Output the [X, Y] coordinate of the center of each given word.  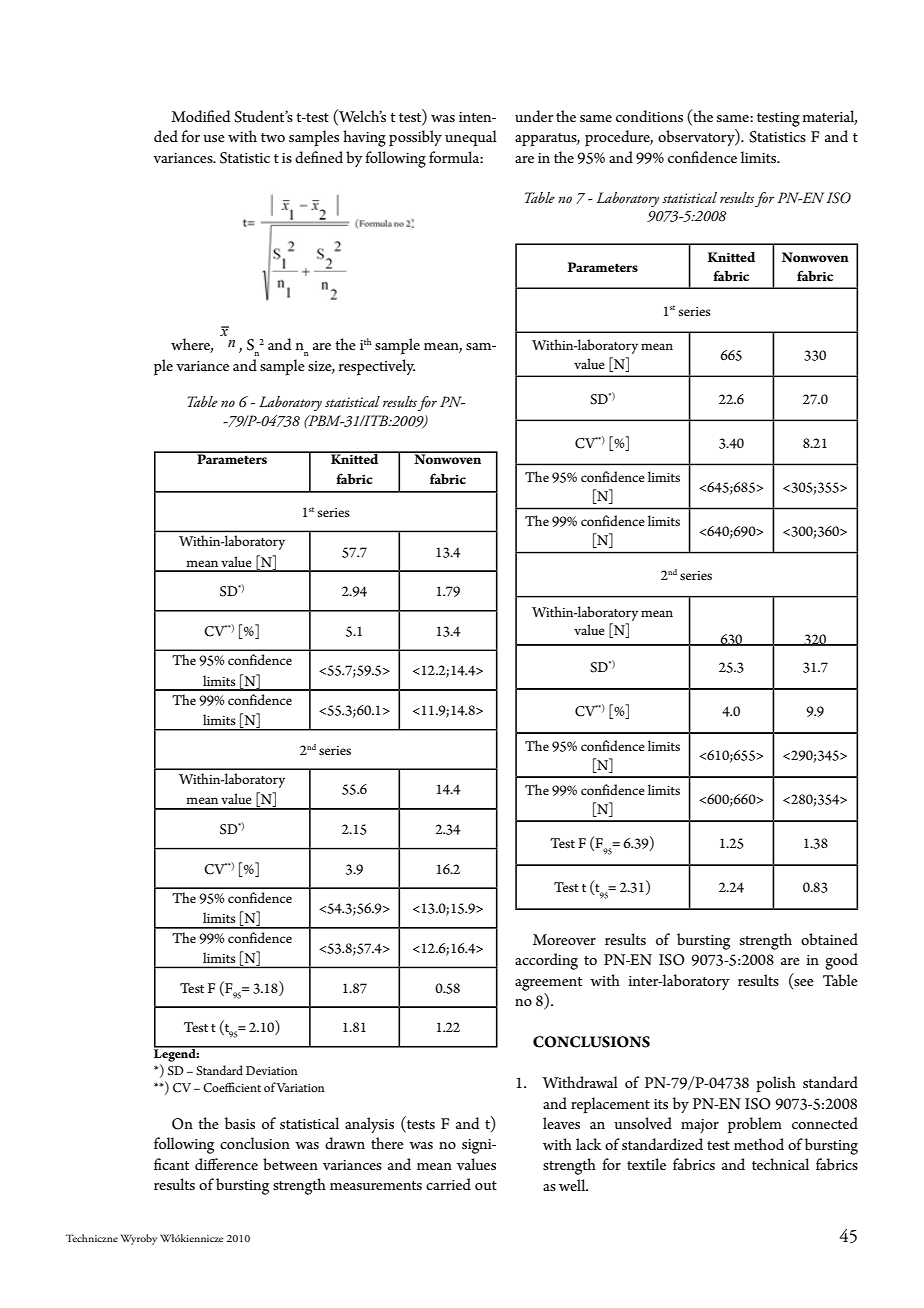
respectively [377, 367]
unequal [471, 138]
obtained [829, 939]
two [273, 137]
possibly [415, 138]
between [290, 1164]
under [534, 116]
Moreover [564, 939]
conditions [649, 116]
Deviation [272, 1070]
